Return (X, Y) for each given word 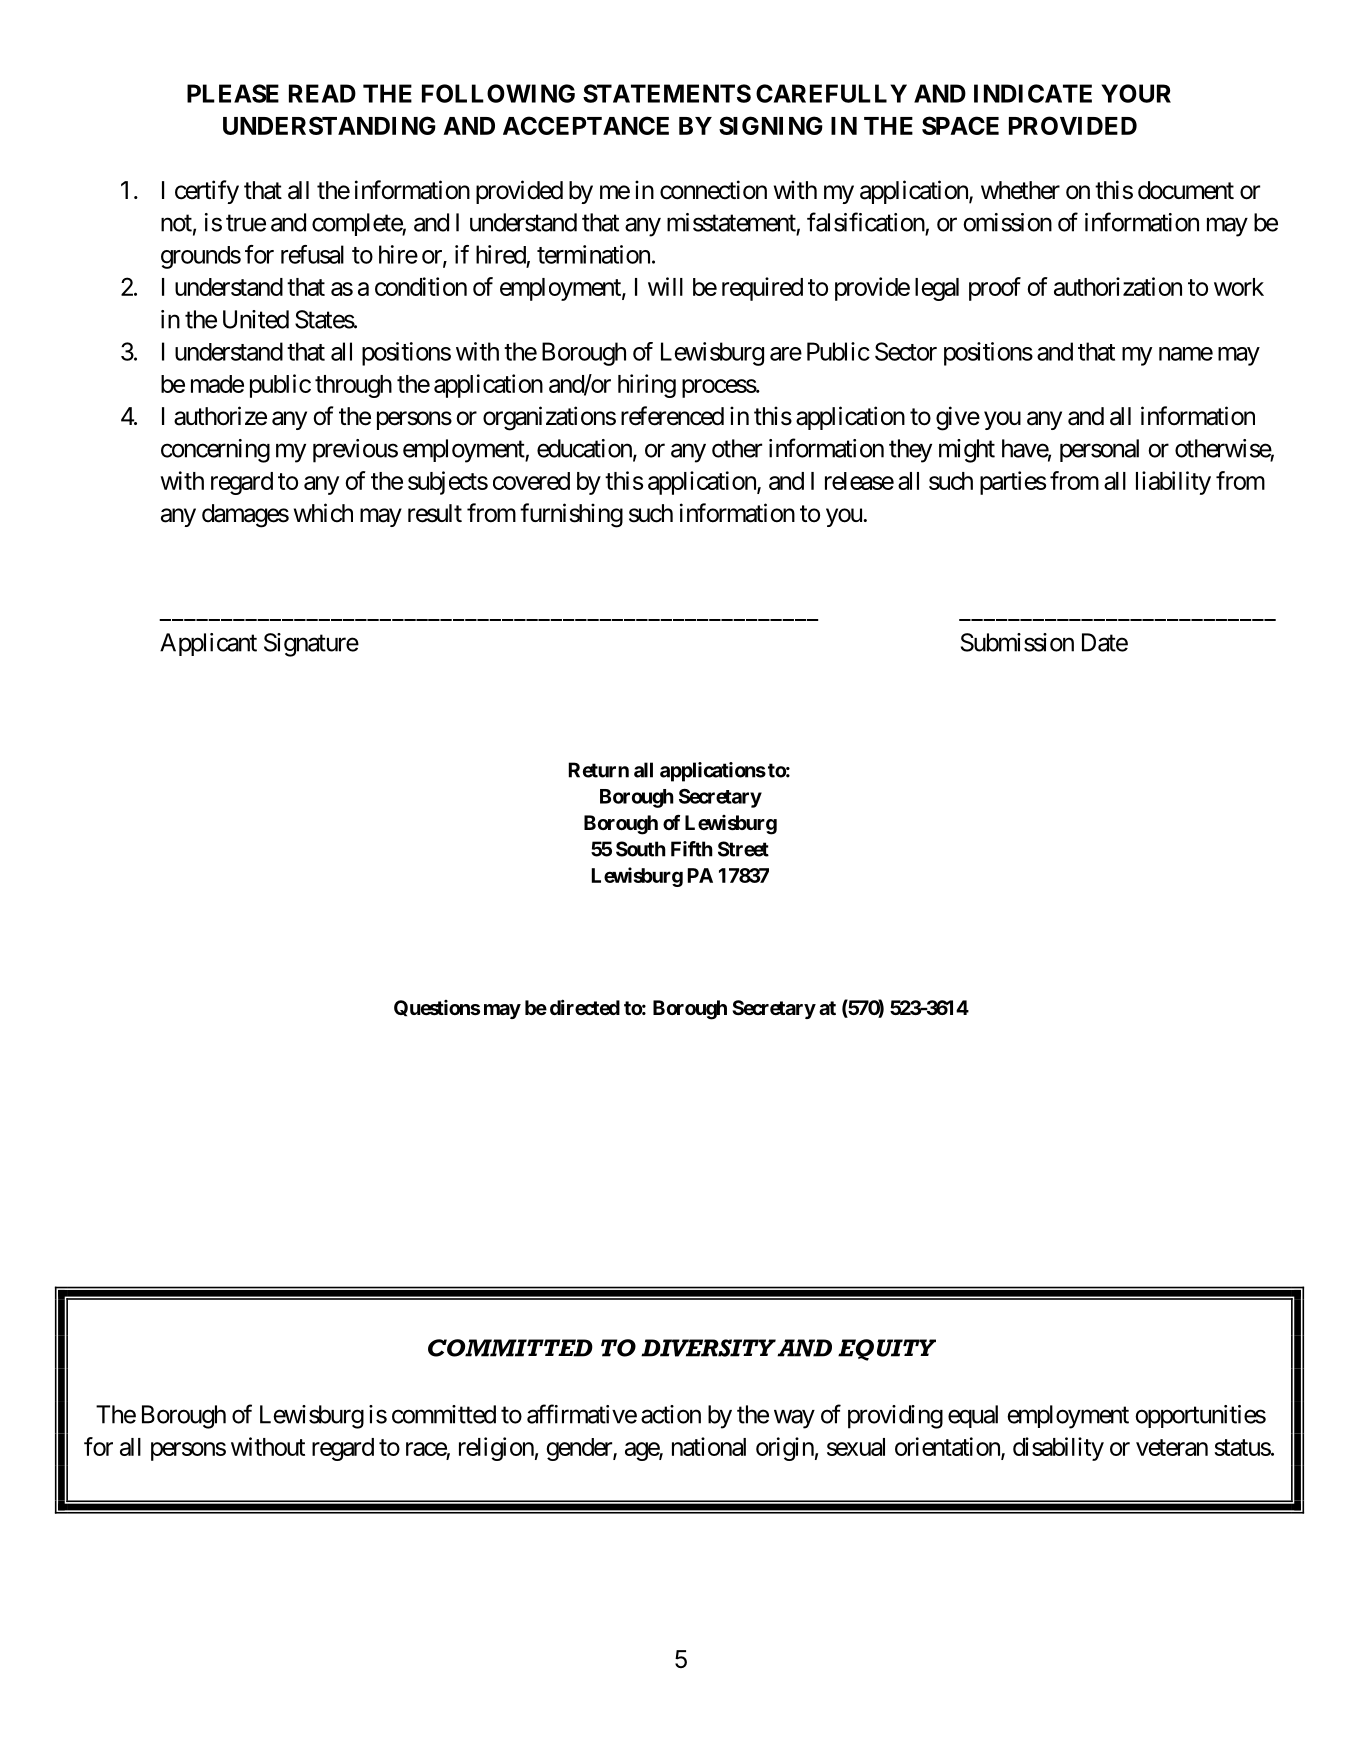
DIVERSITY (708, 1348)
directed (585, 1007)
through (353, 386)
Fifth (692, 849)
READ (322, 93)
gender (580, 1449)
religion (496, 1449)
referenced (672, 416)
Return (599, 770)
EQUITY (887, 1350)
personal (1099, 450)
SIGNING (771, 125)
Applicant (208, 644)
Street (743, 849)
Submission (1017, 642)
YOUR (1136, 93)
